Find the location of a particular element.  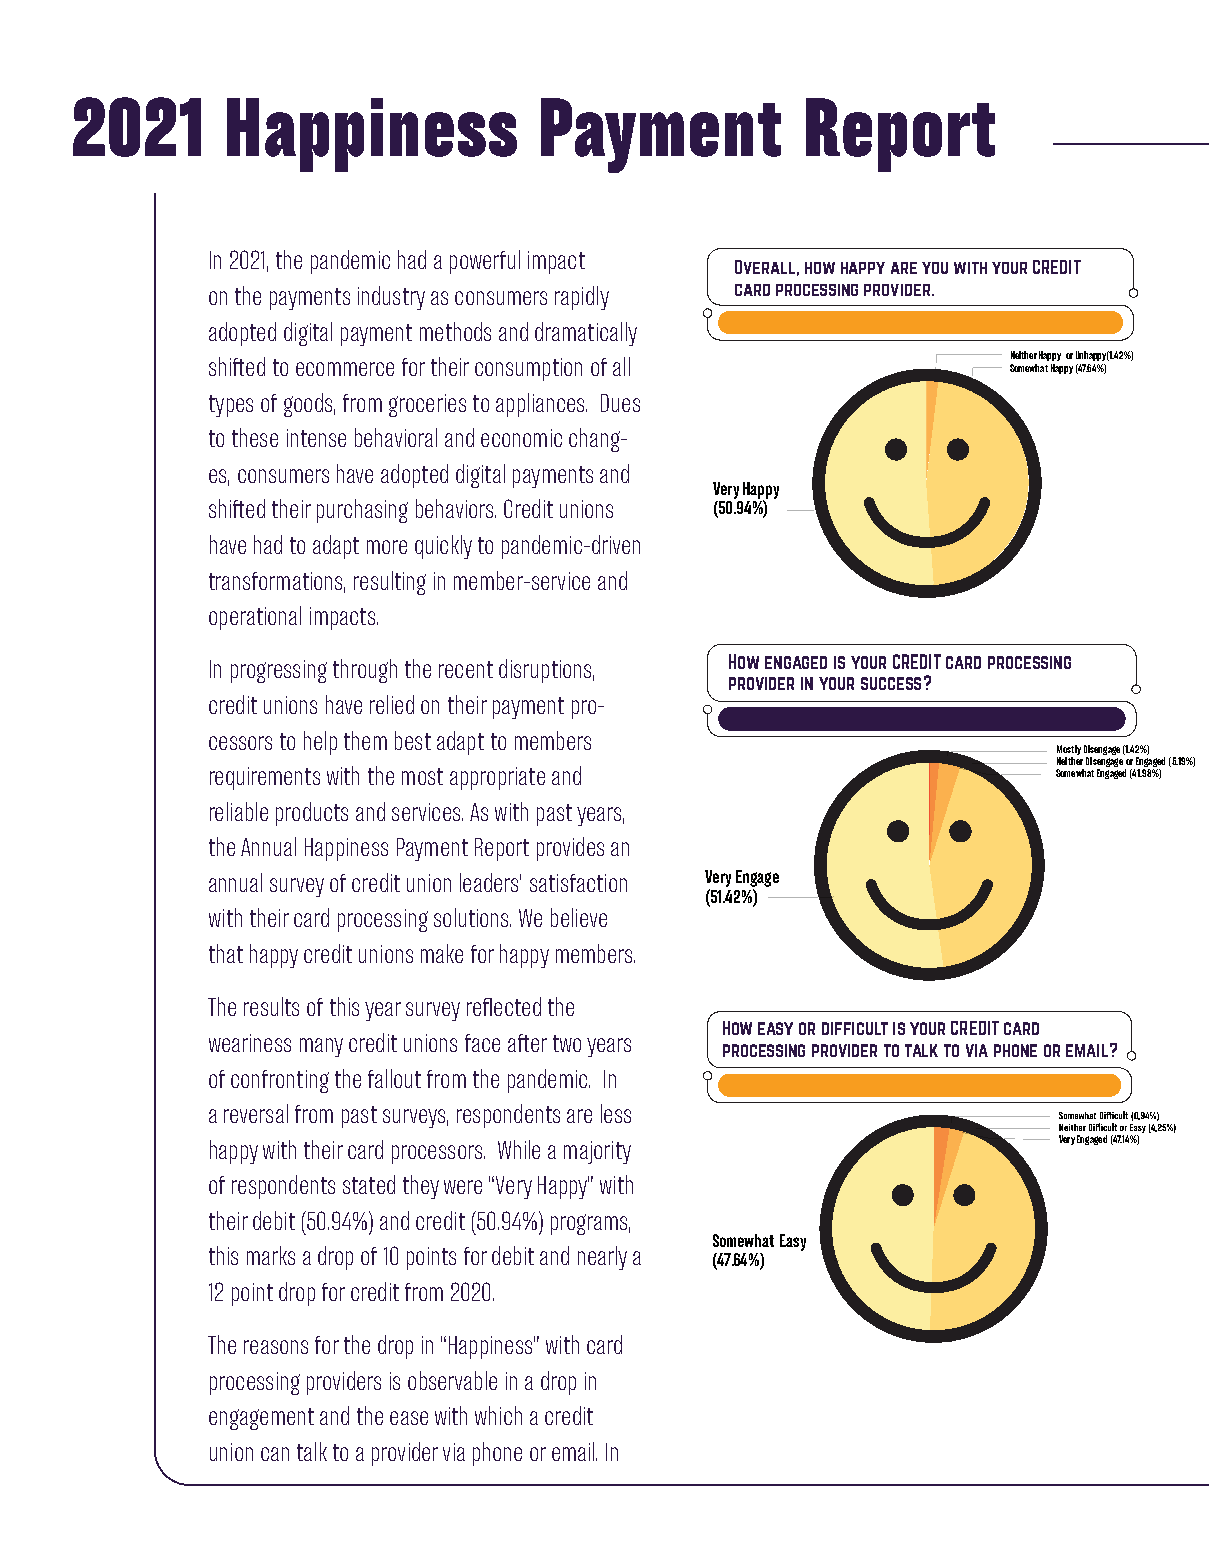

less is located at coordinates (616, 1113).
